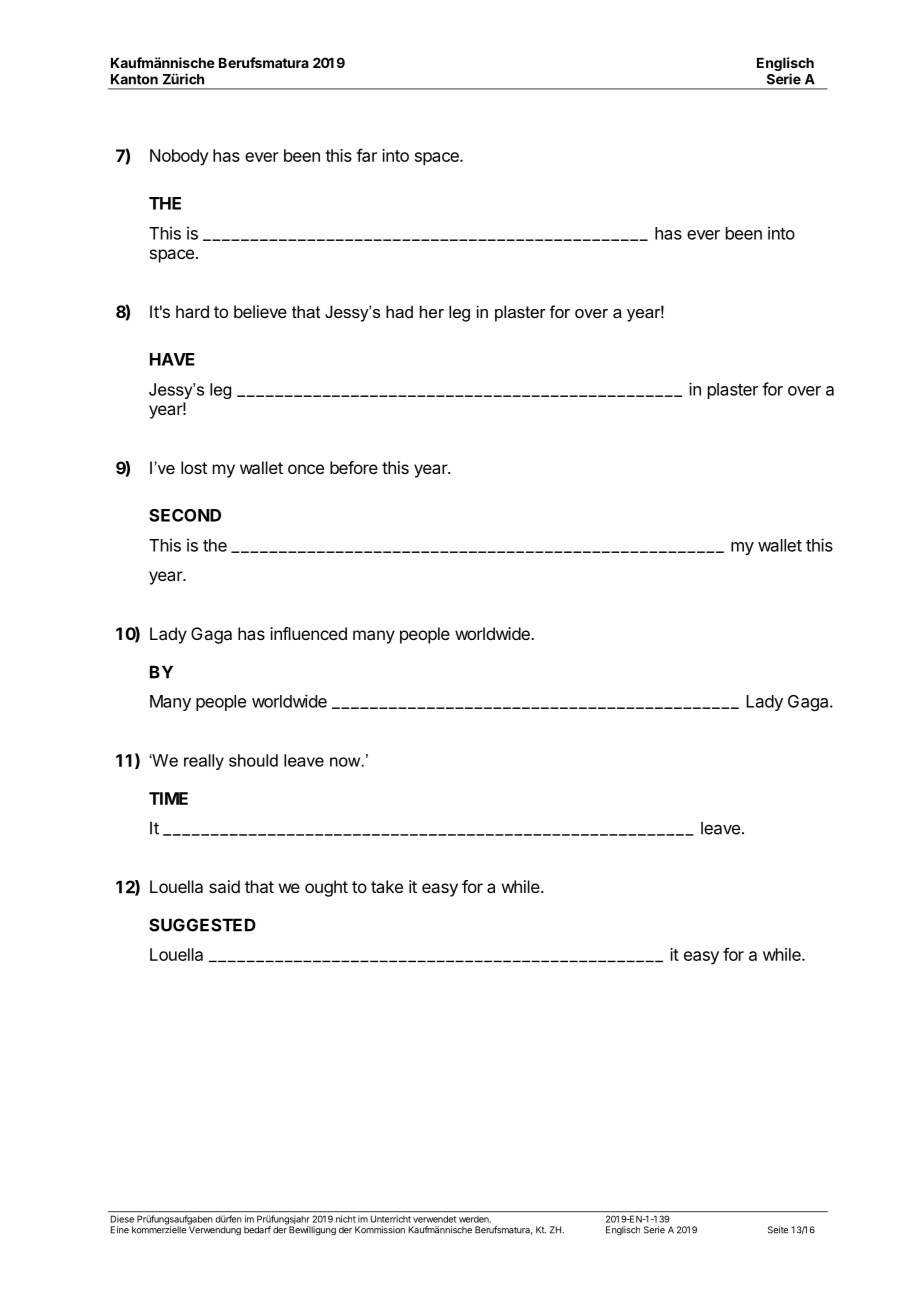 Image resolution: width=924 pixels, height=1308 pixels. Describe the element at coordinates (399, 311) in the screenshot. I see `had` at that location.
